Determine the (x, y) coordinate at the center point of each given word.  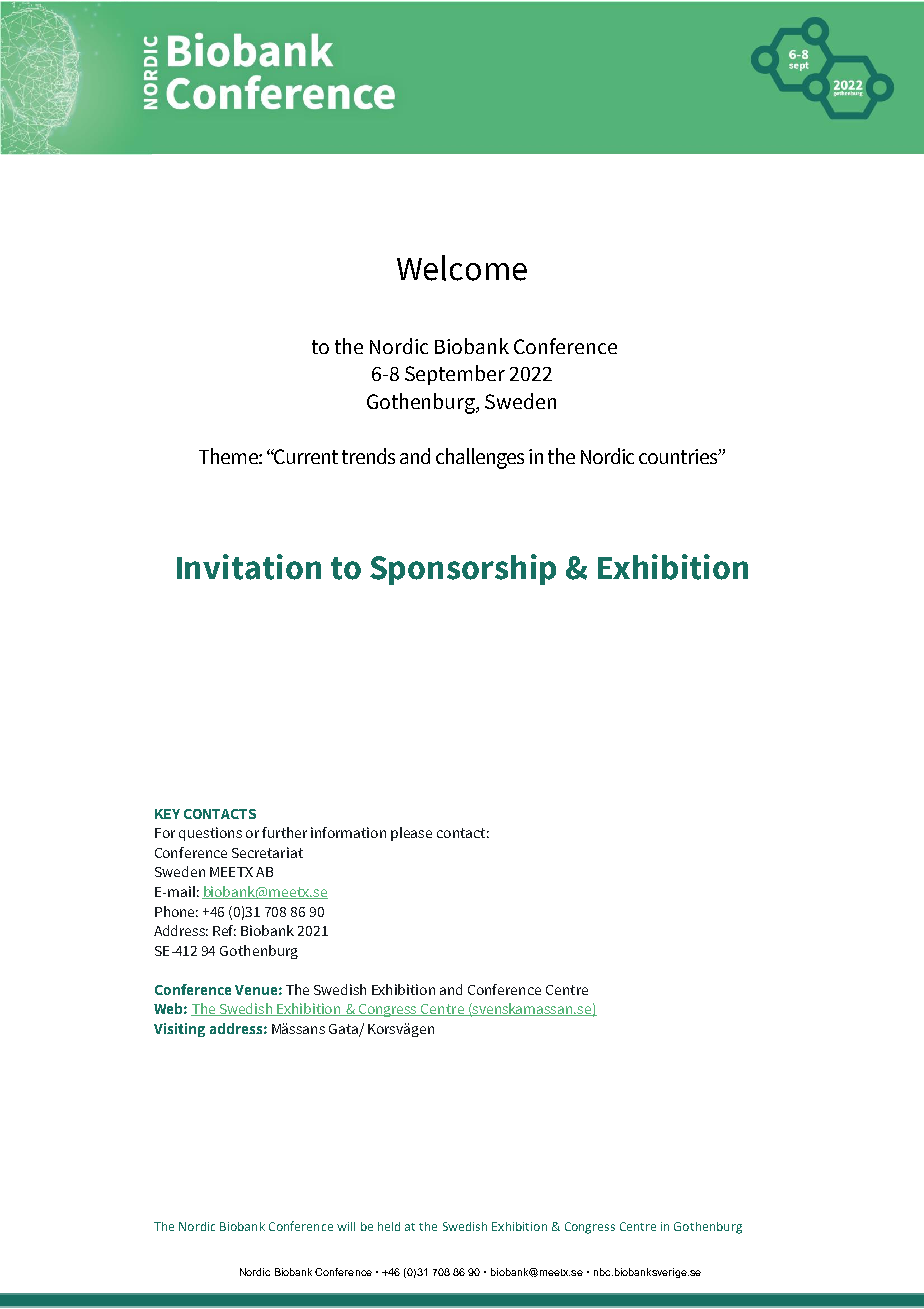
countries (679, 456)
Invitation (249, 567)
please (411, 834)
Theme (229, 456)
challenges (480, 458)
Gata (344, 1030)
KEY (167, 814)
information (348, 832)
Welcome (462, 268)
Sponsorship (463, 569)
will (346, 1226)
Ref (224, 930)
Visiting (179, 1030)
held (389, 1226)
